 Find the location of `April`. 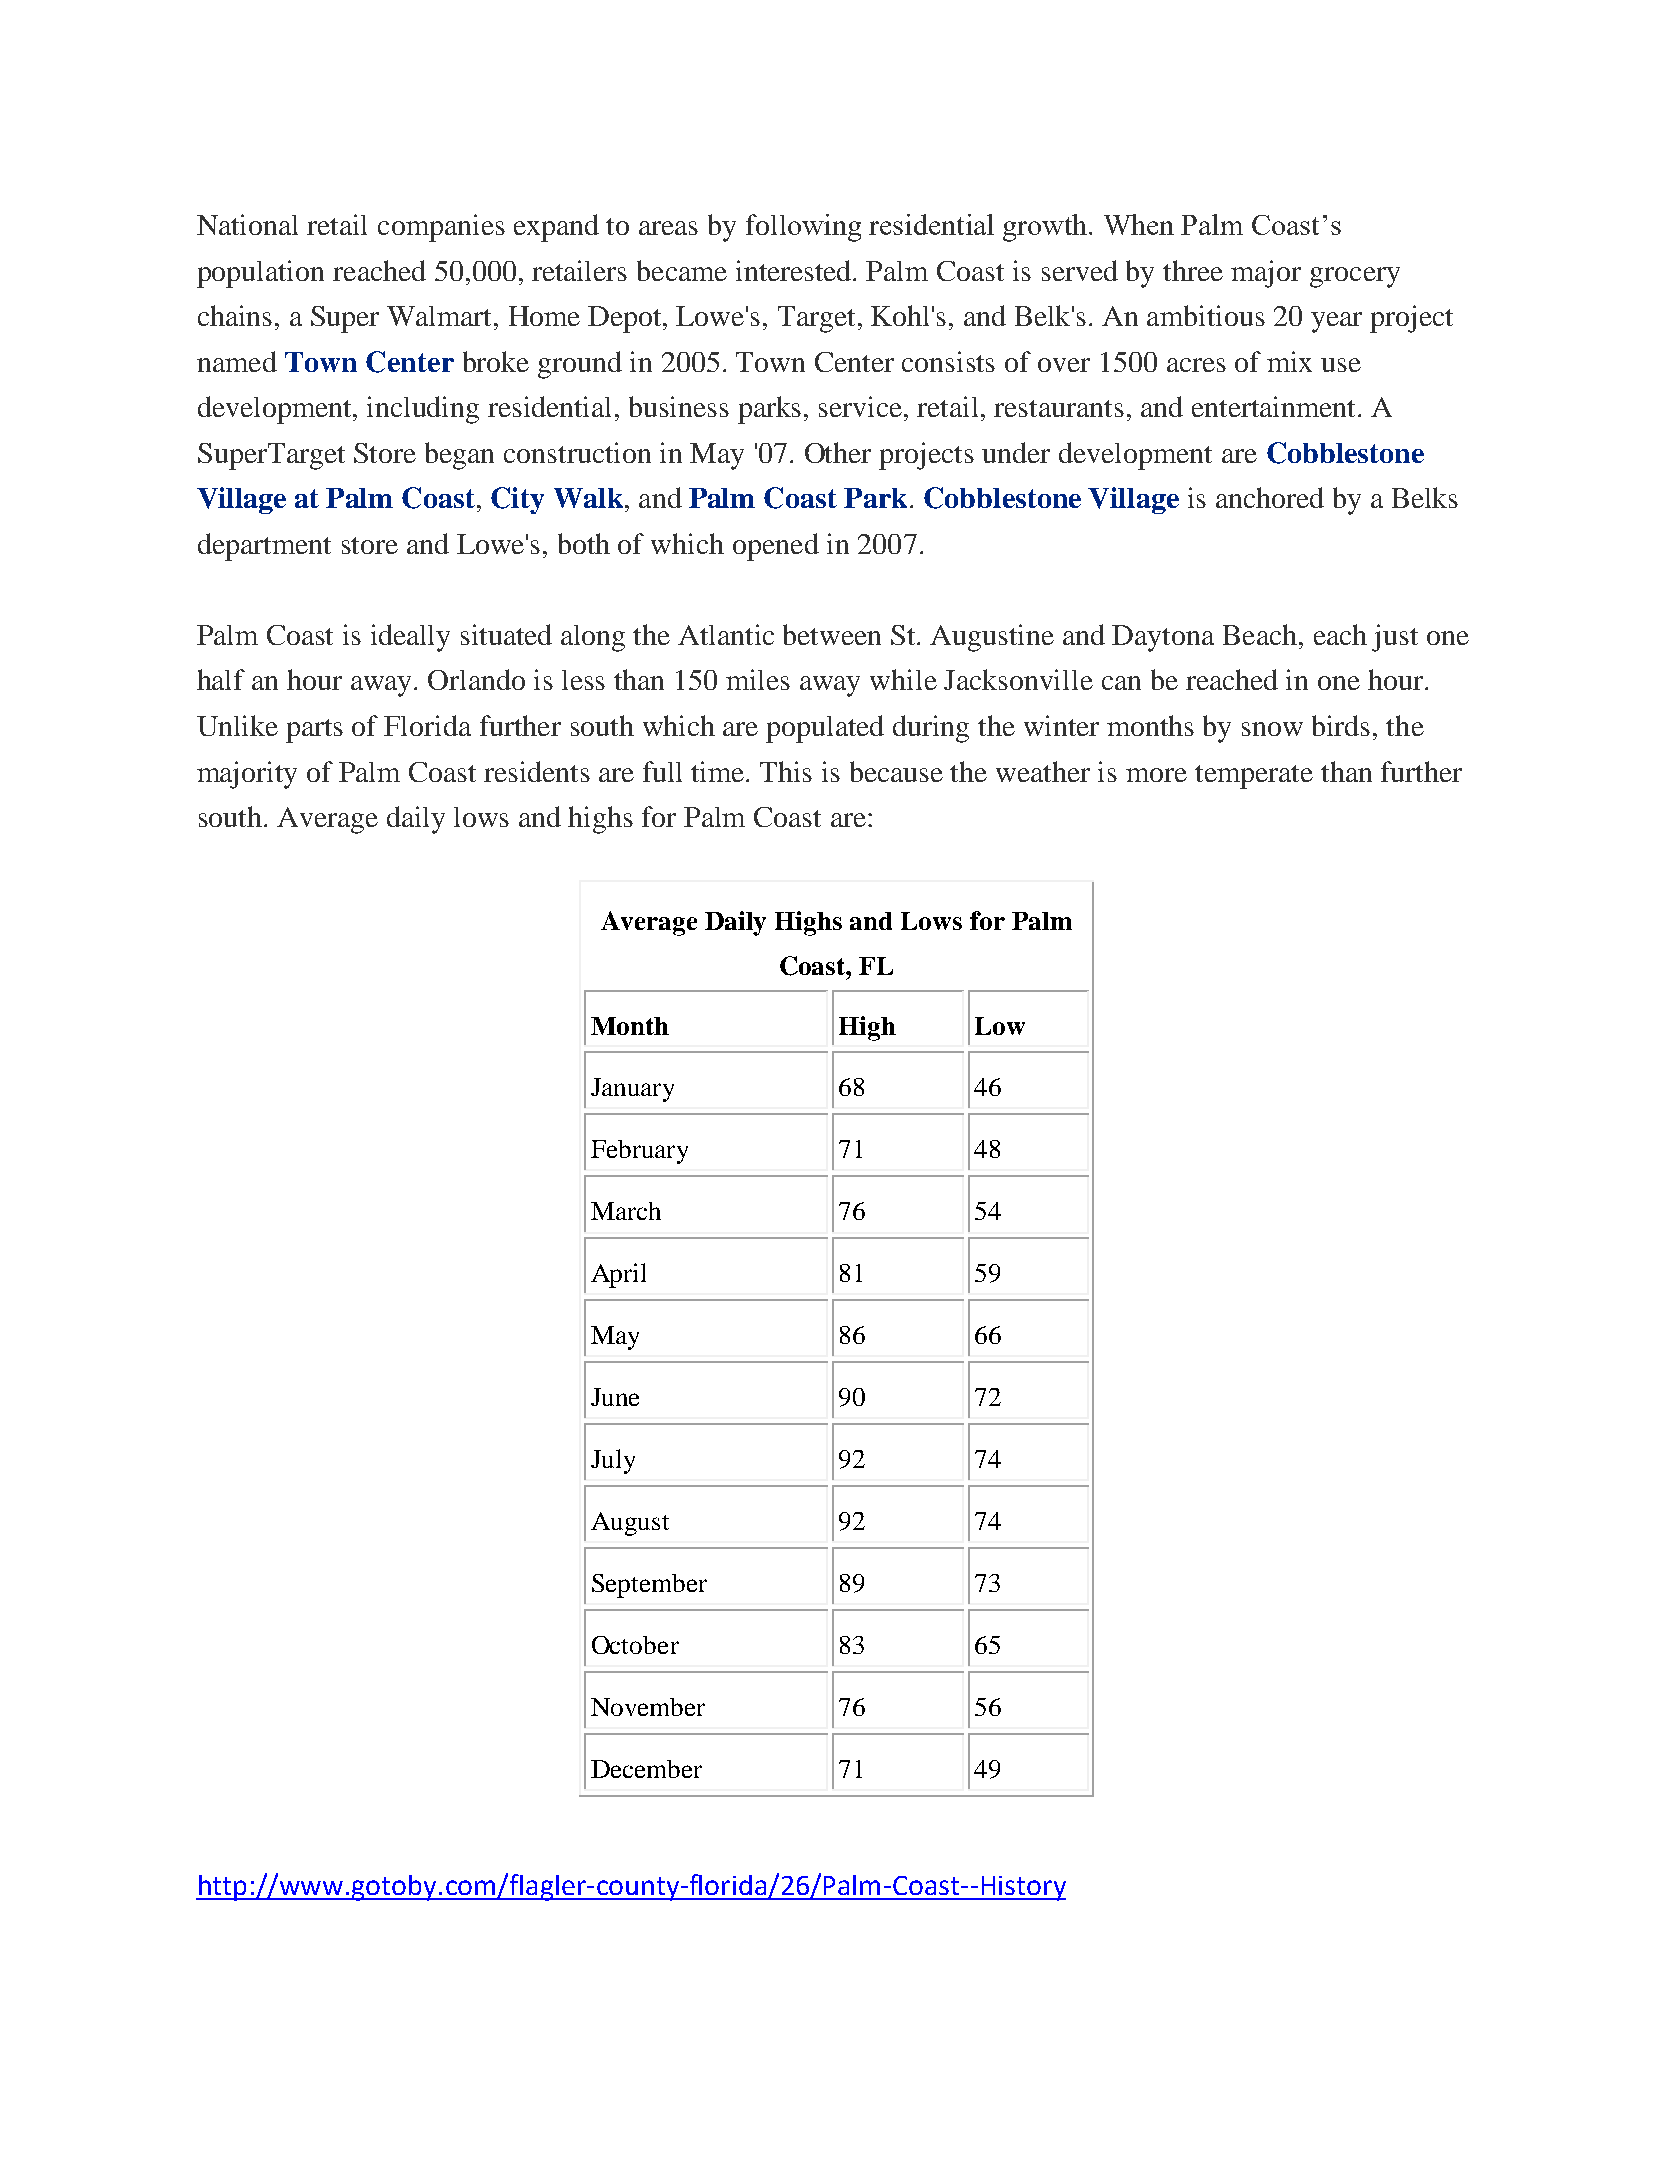

April is located at coordinates (618, 1275).
